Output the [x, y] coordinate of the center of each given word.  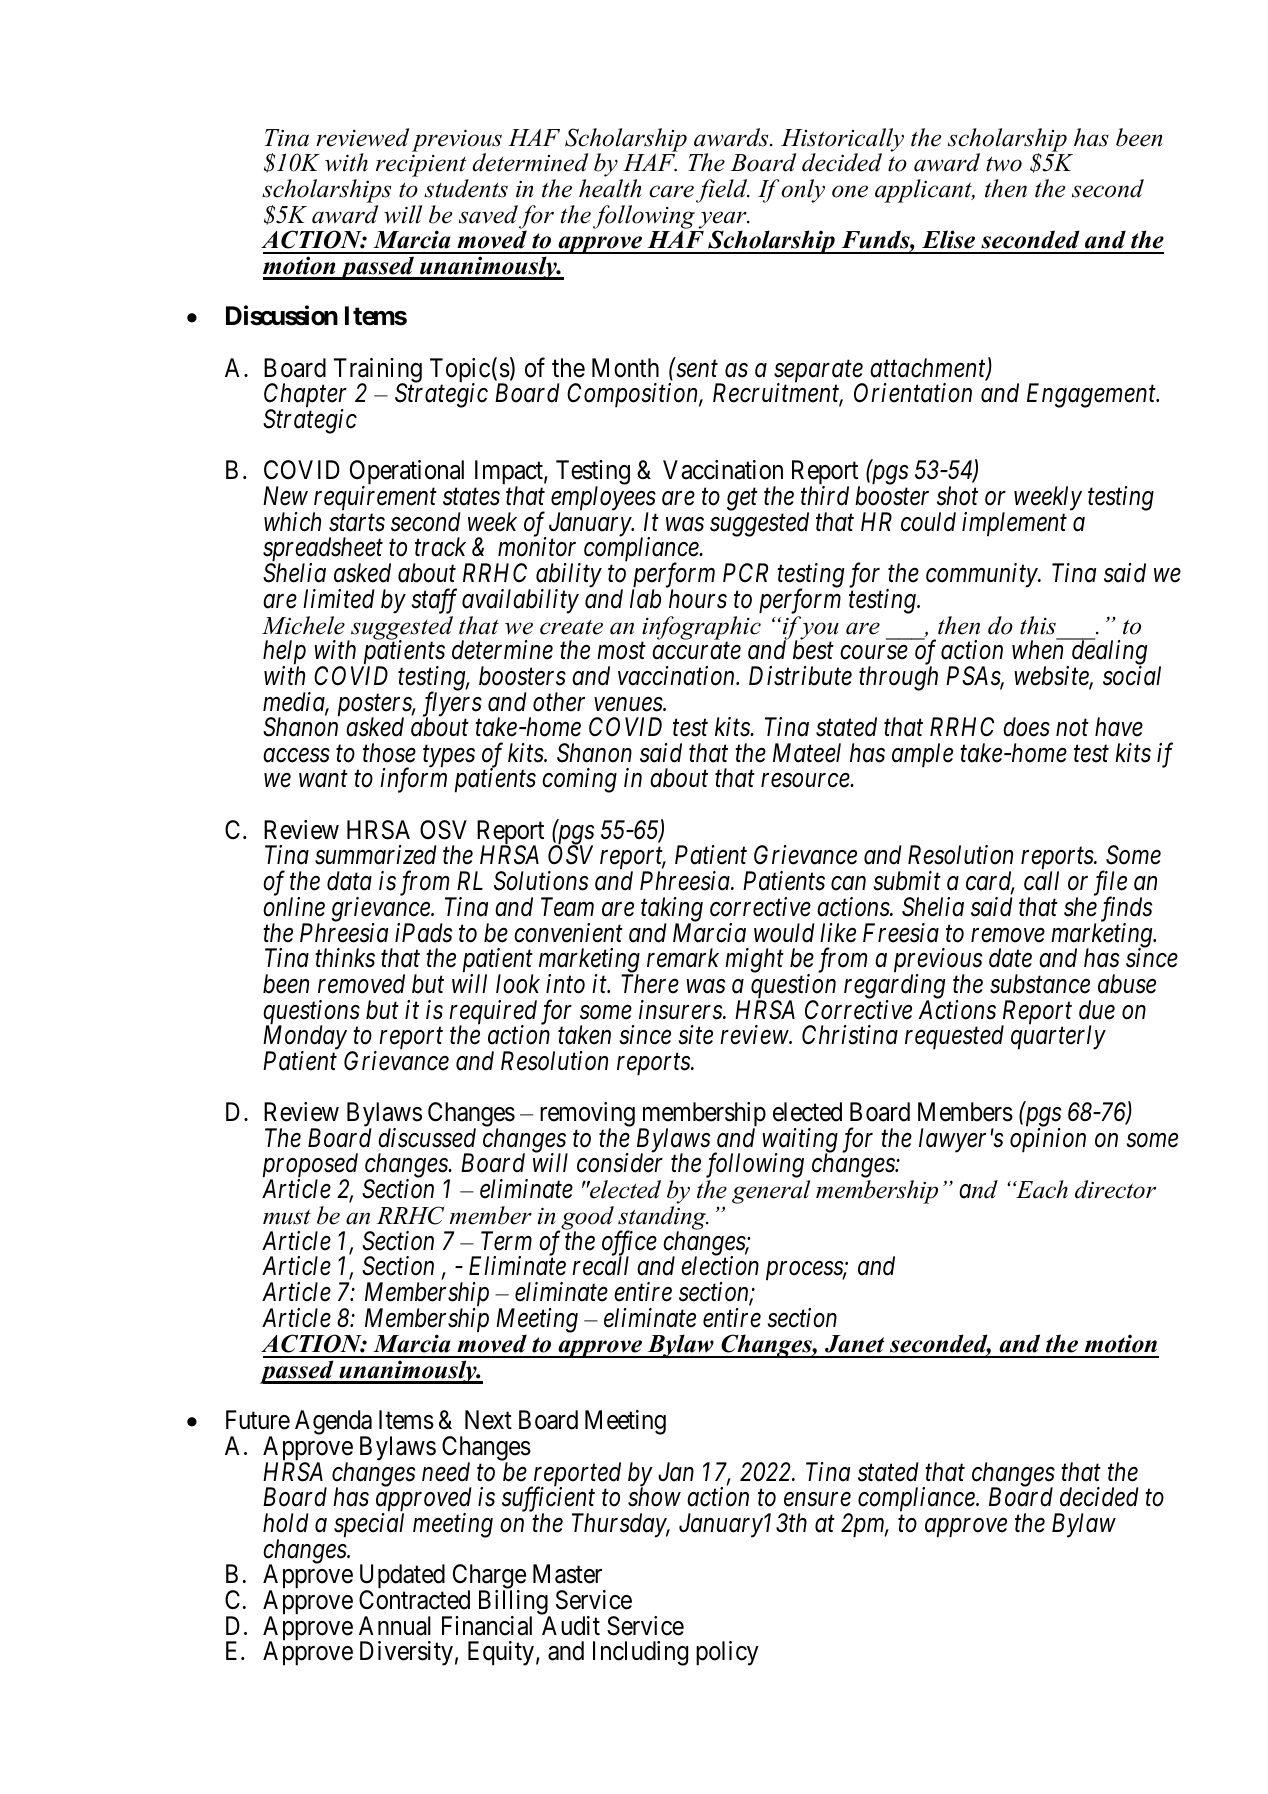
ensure [817, 1500]
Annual [395, 1626]
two [1004, 164]
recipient [422, 167]
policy [727, 1653]
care [671, 191]
